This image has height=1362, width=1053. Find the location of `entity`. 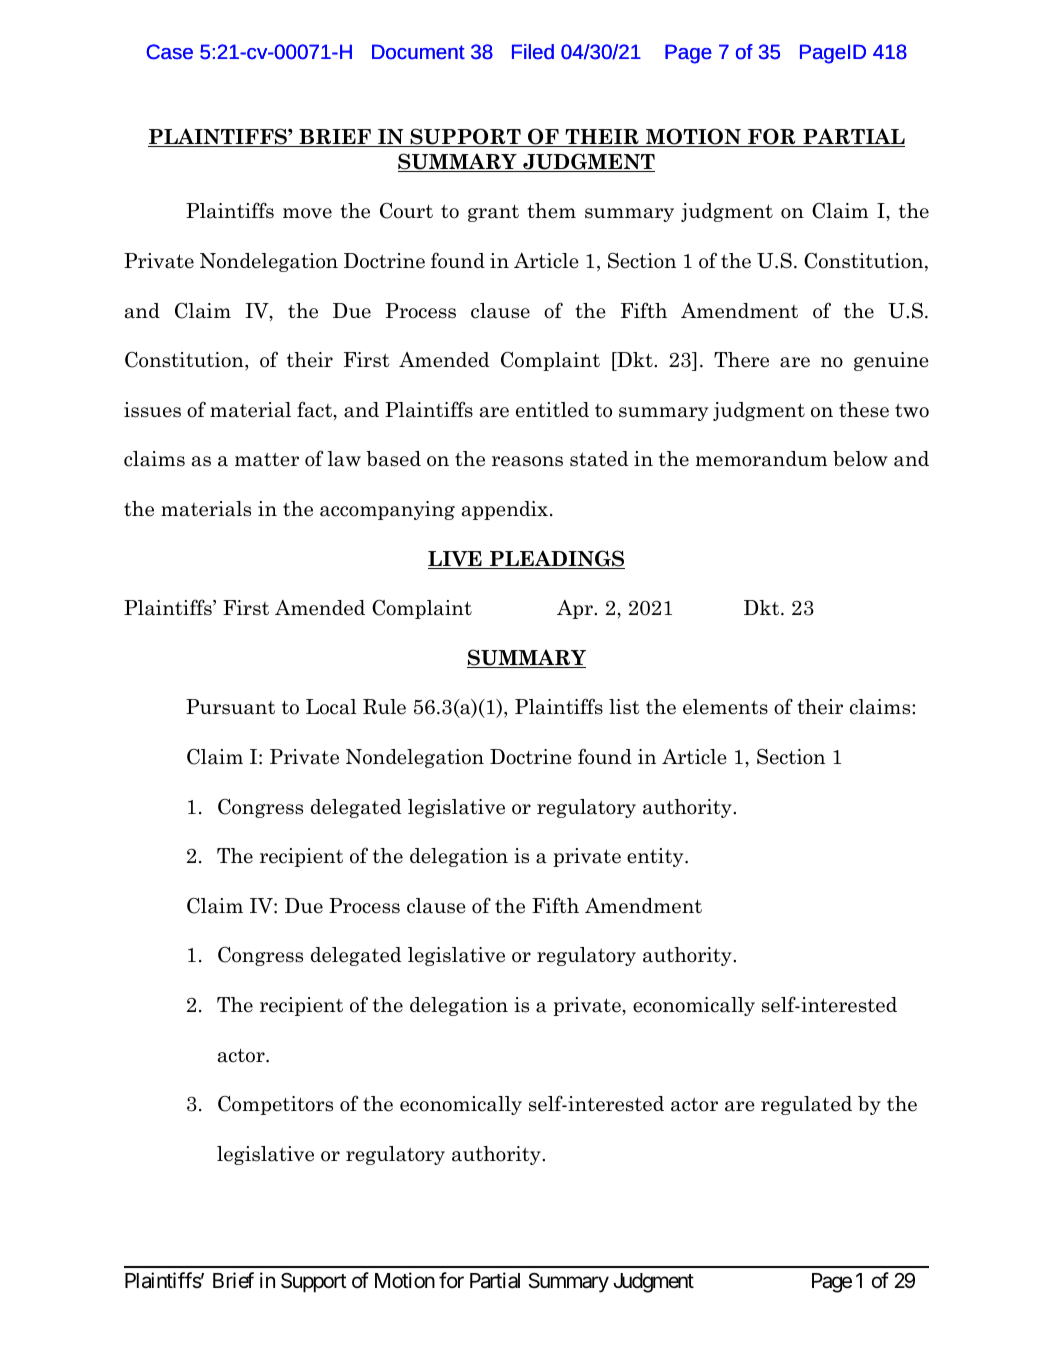

entity is located at coordinates (656, 857).
